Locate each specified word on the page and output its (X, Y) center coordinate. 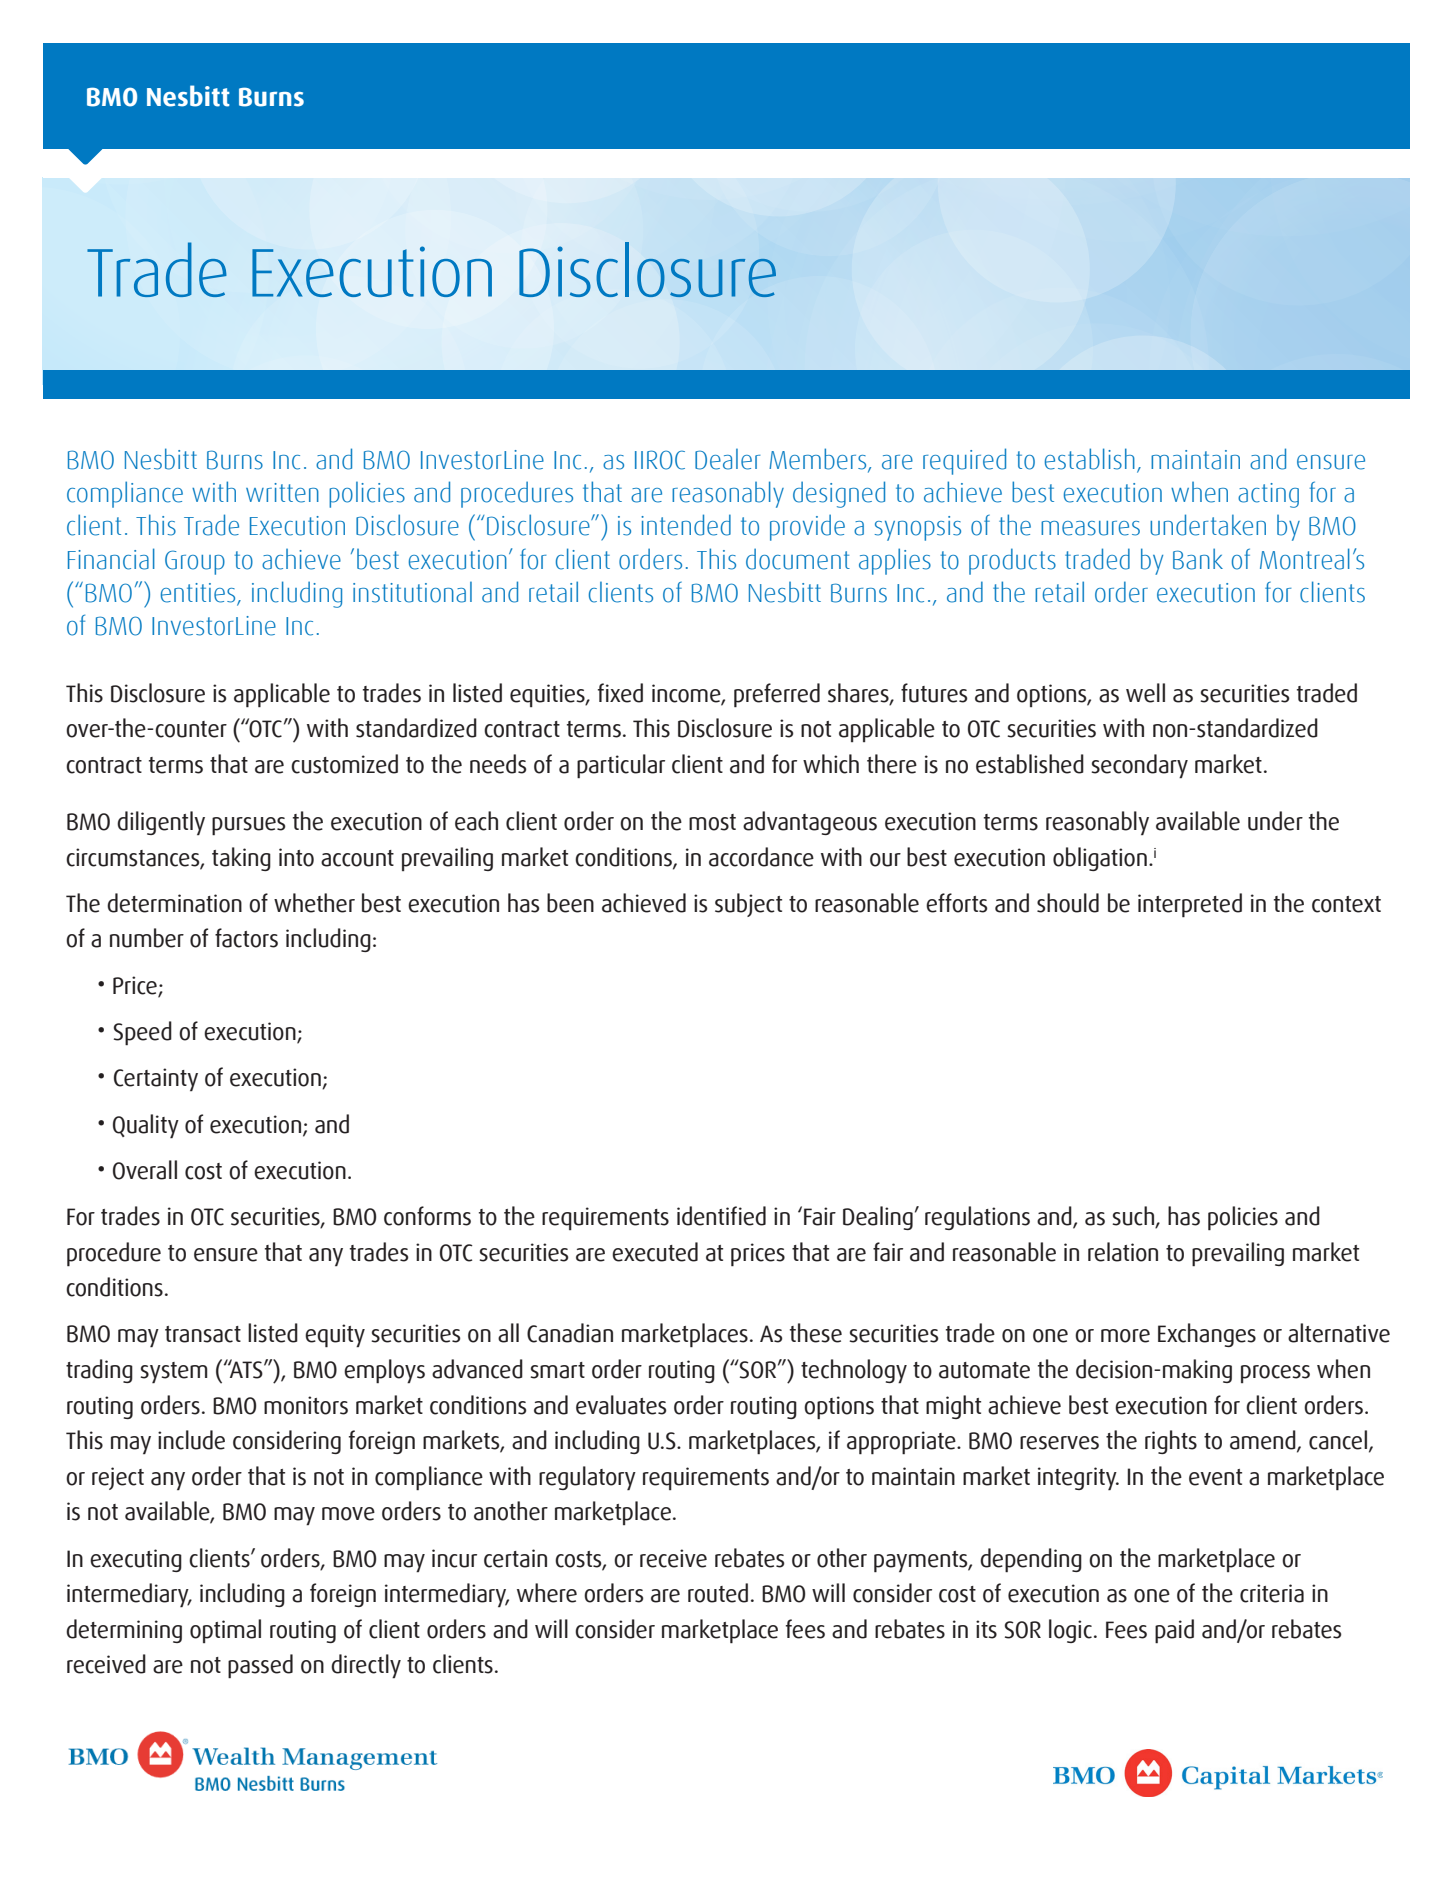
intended (686, 525)
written (282, 493)
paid (1174, 1631)
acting (1268, 495)
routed (718, 1593)
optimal (225, 1631)
